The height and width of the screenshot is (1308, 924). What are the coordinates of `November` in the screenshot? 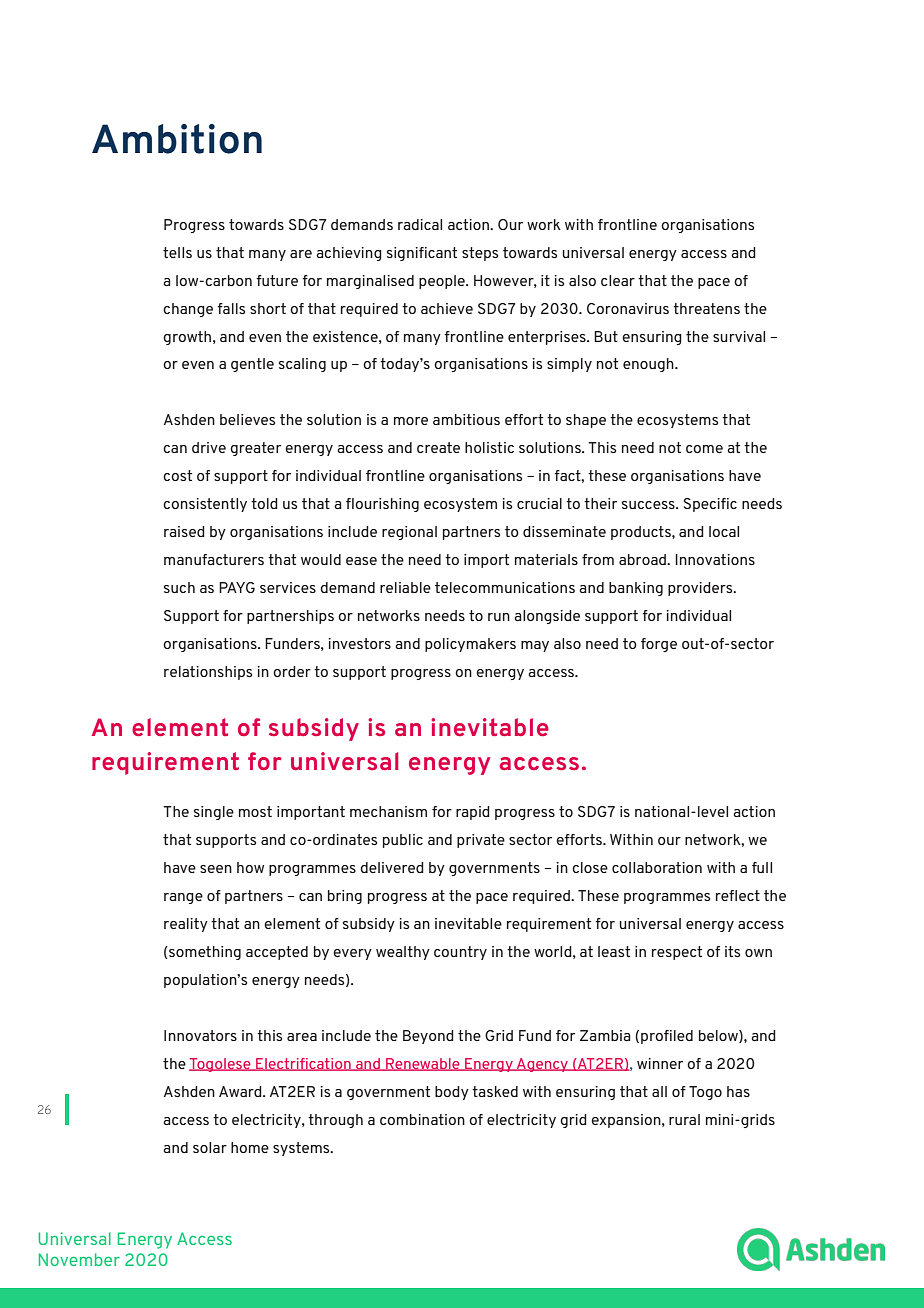 It's located at (79, 1259).
